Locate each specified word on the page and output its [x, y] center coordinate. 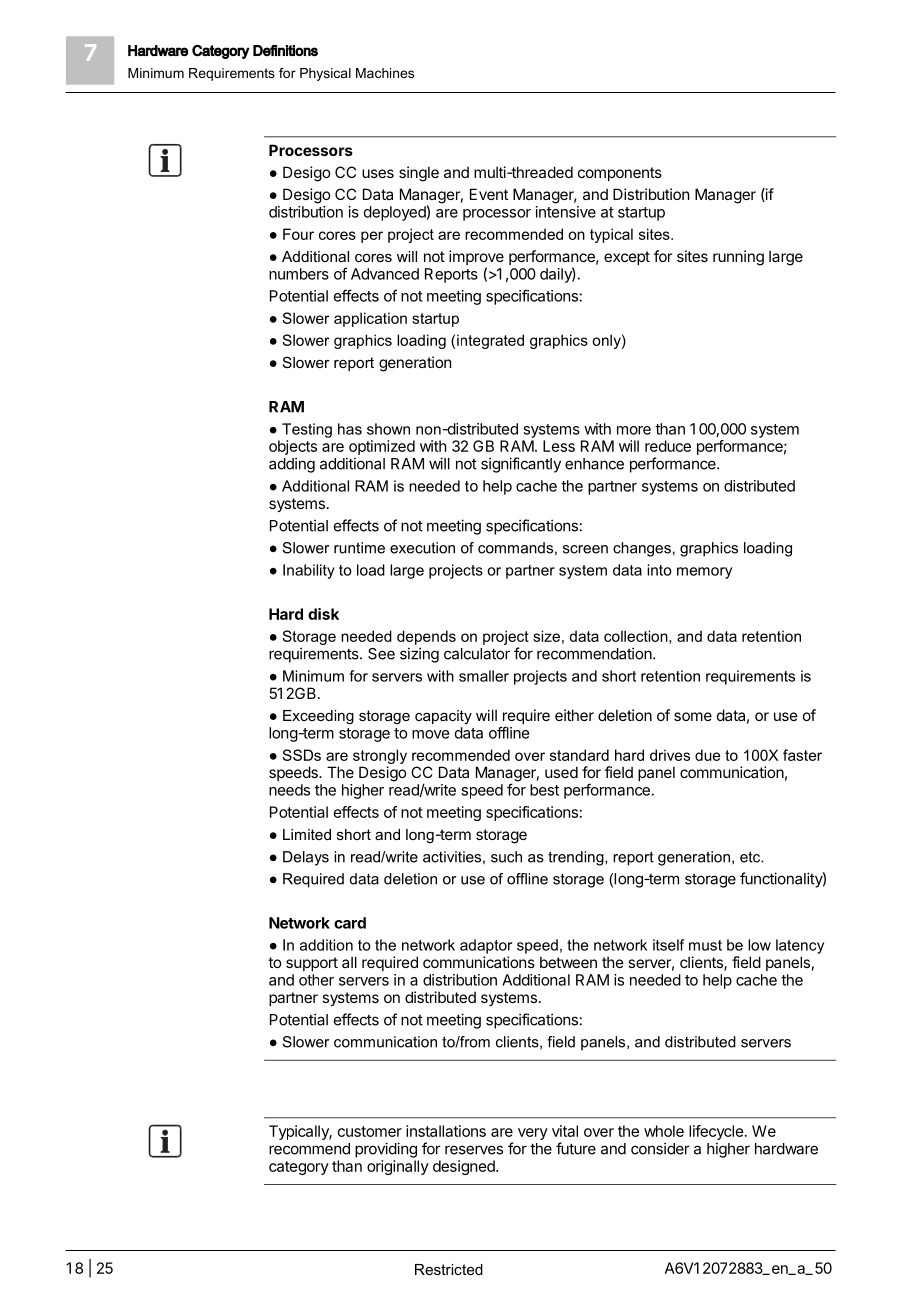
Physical [325, 74]
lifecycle [716, 1134]
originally [398, 1167]
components [620, 174]
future [576, 1148]
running [738, 258]
